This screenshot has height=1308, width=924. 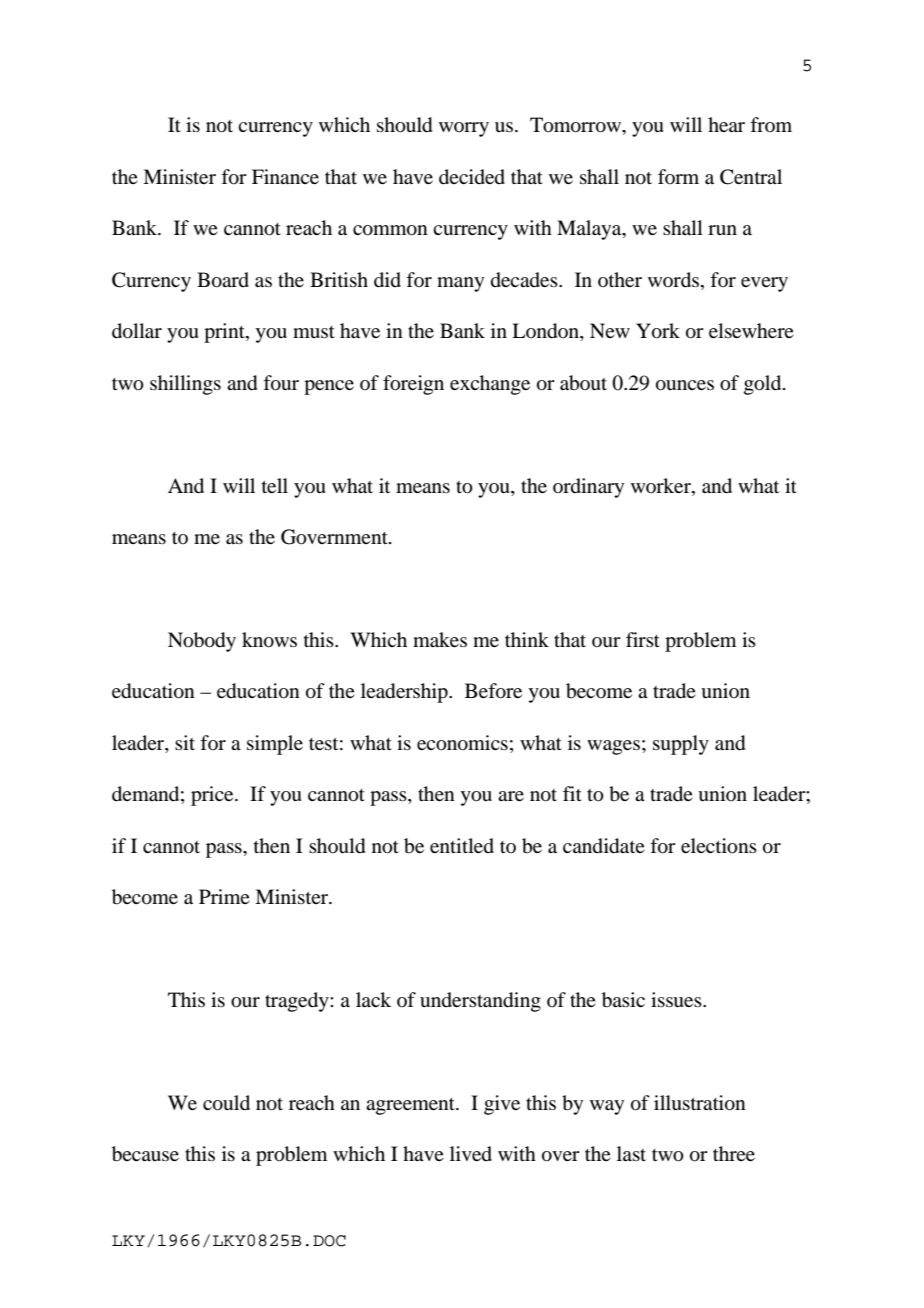 What do you see at coordinates (462, 845) in the screenshot?
I see `entitled` at bounding box center [462, 845].
